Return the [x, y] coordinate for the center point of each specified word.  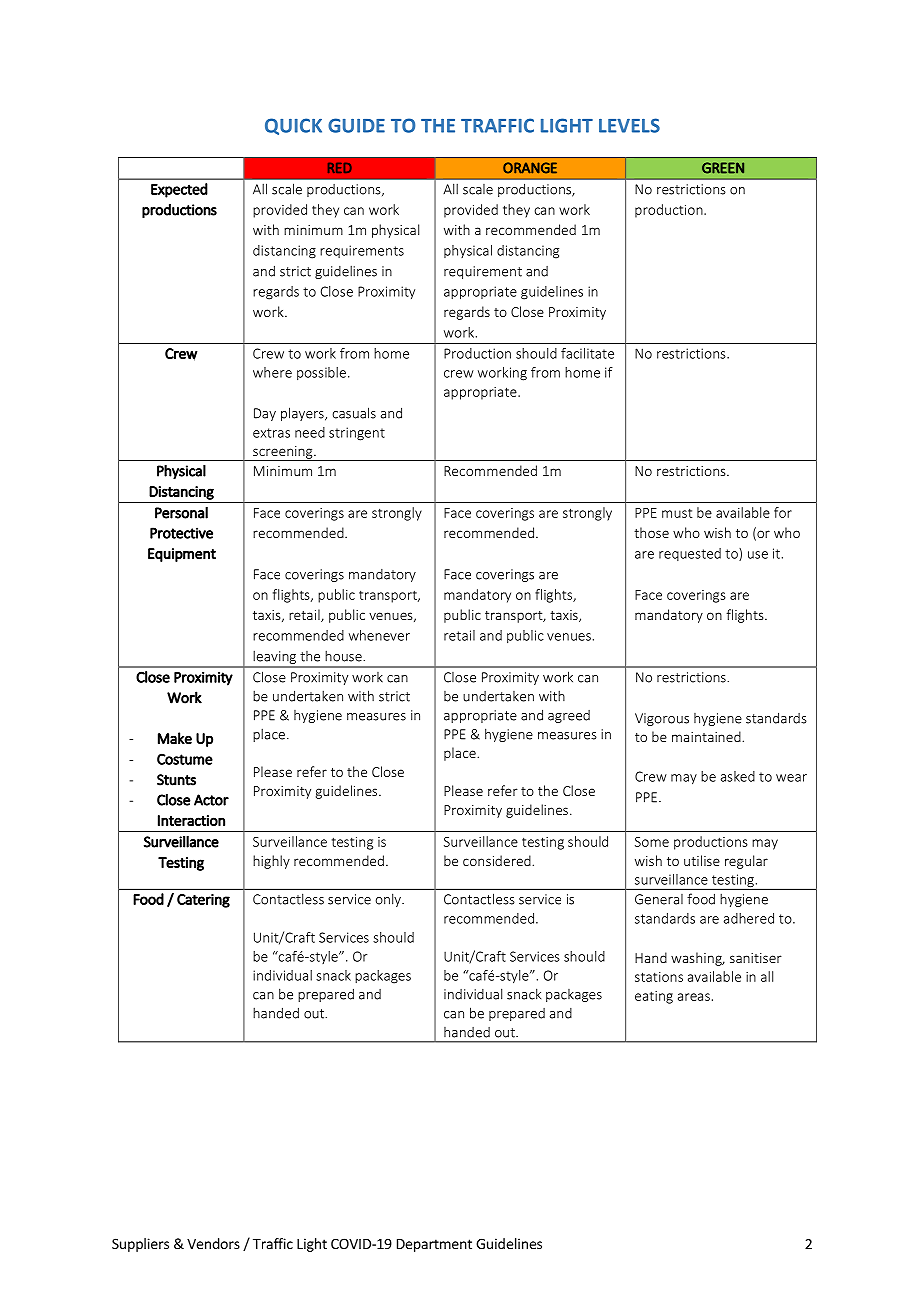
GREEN [723, 168]
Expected [179, 190]
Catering [203, 901]
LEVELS [629, 125]
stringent [357, 434]
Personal [181, 513]
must [677, 513]
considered [498, 860]
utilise [702, 860]
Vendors [213, 1243]
